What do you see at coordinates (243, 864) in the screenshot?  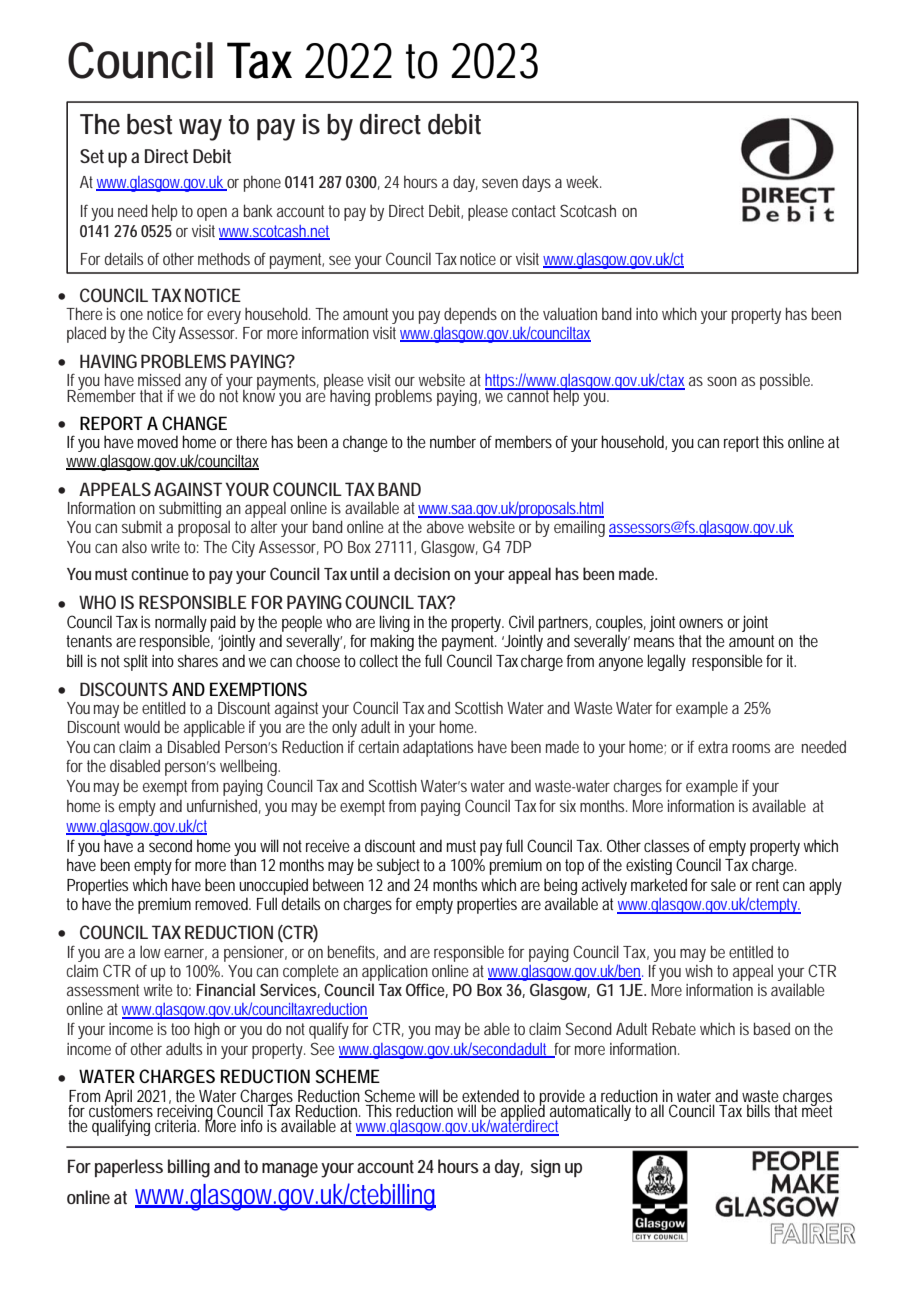 I see `than` at bounding box center [243, 864].
